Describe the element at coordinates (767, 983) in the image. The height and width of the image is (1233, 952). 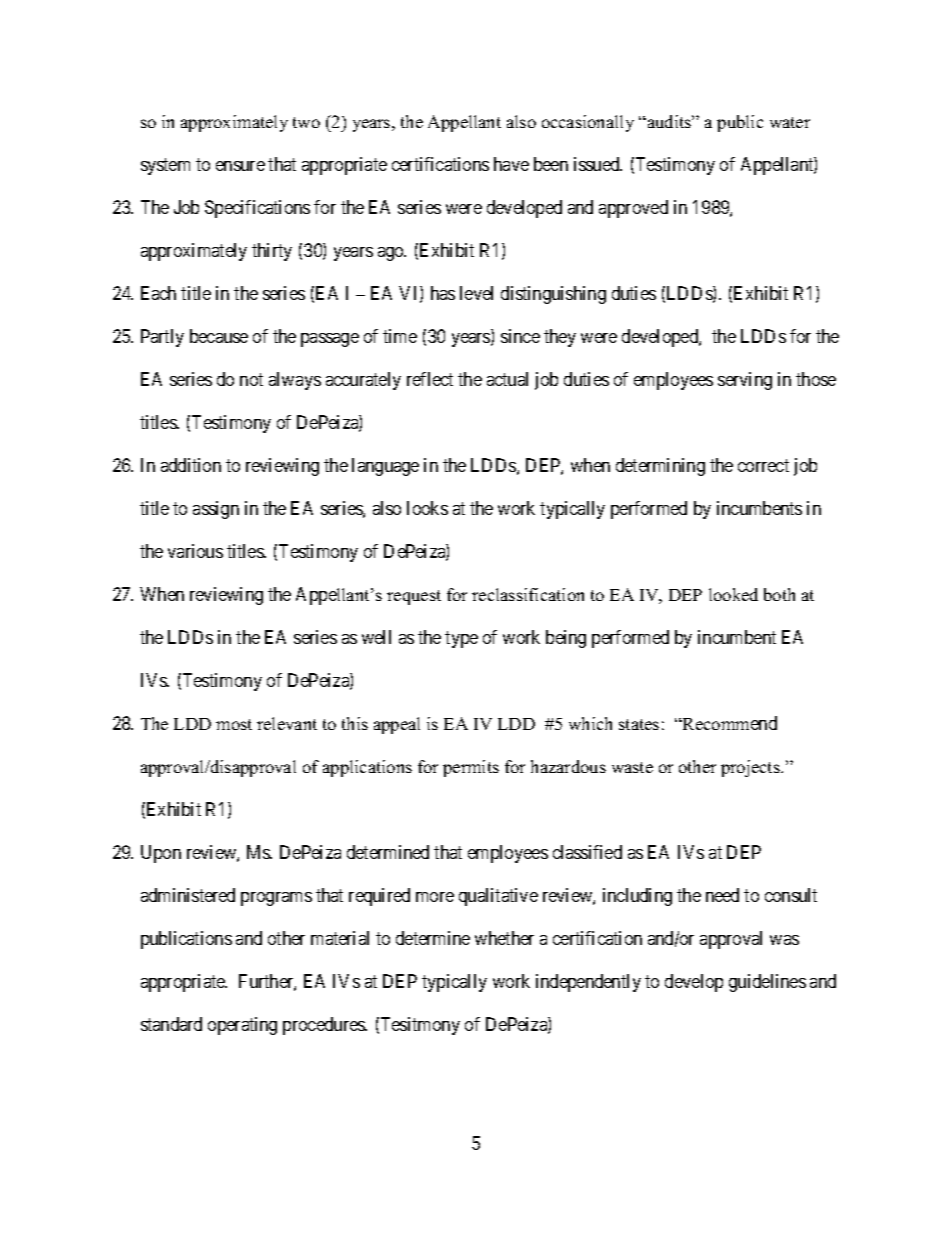
I see `guidelines` at that location.
